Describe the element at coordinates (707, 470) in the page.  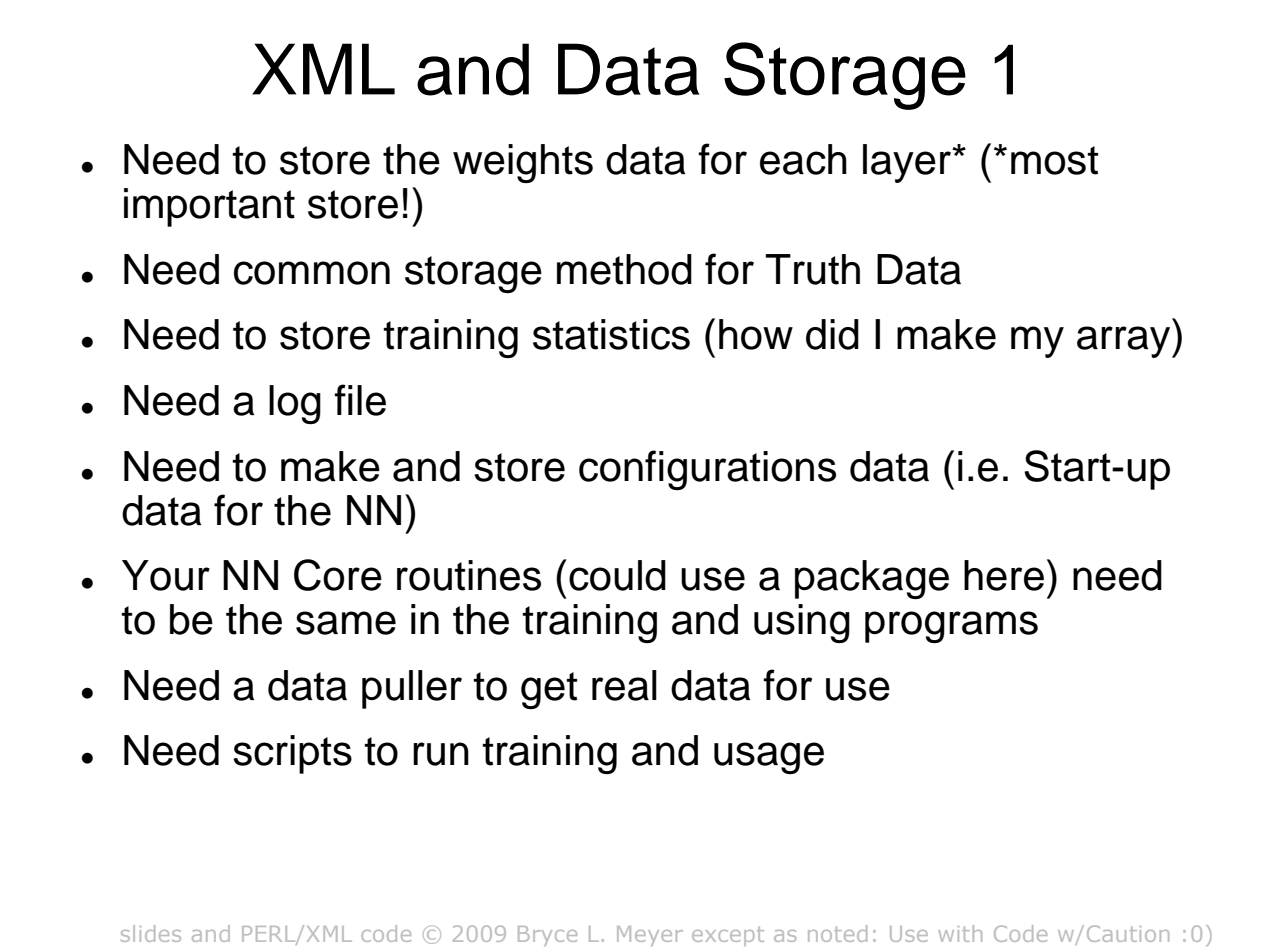
I see `configurations` at that location.
